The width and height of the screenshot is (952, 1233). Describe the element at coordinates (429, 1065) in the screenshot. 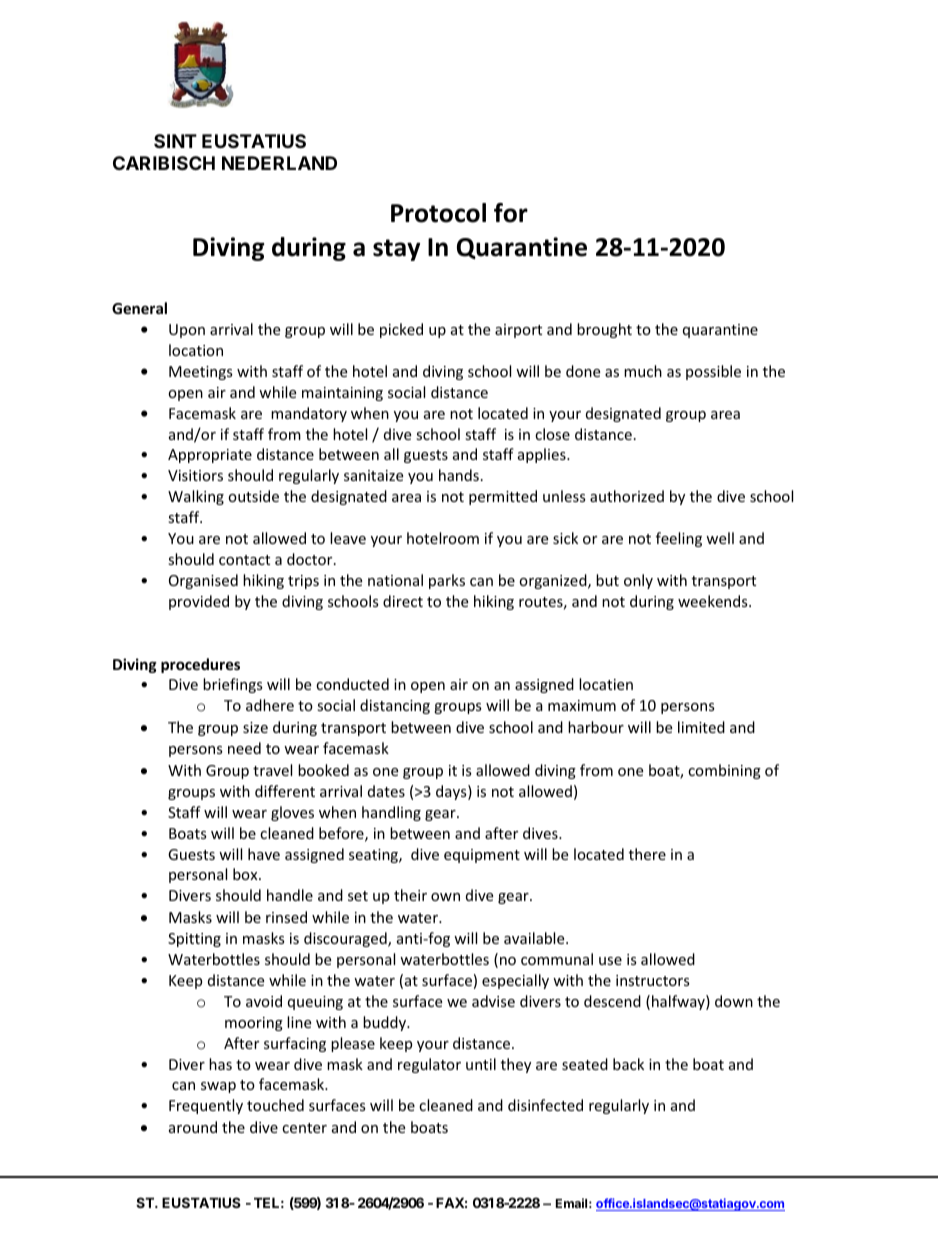

I see `regulator` at that location.
